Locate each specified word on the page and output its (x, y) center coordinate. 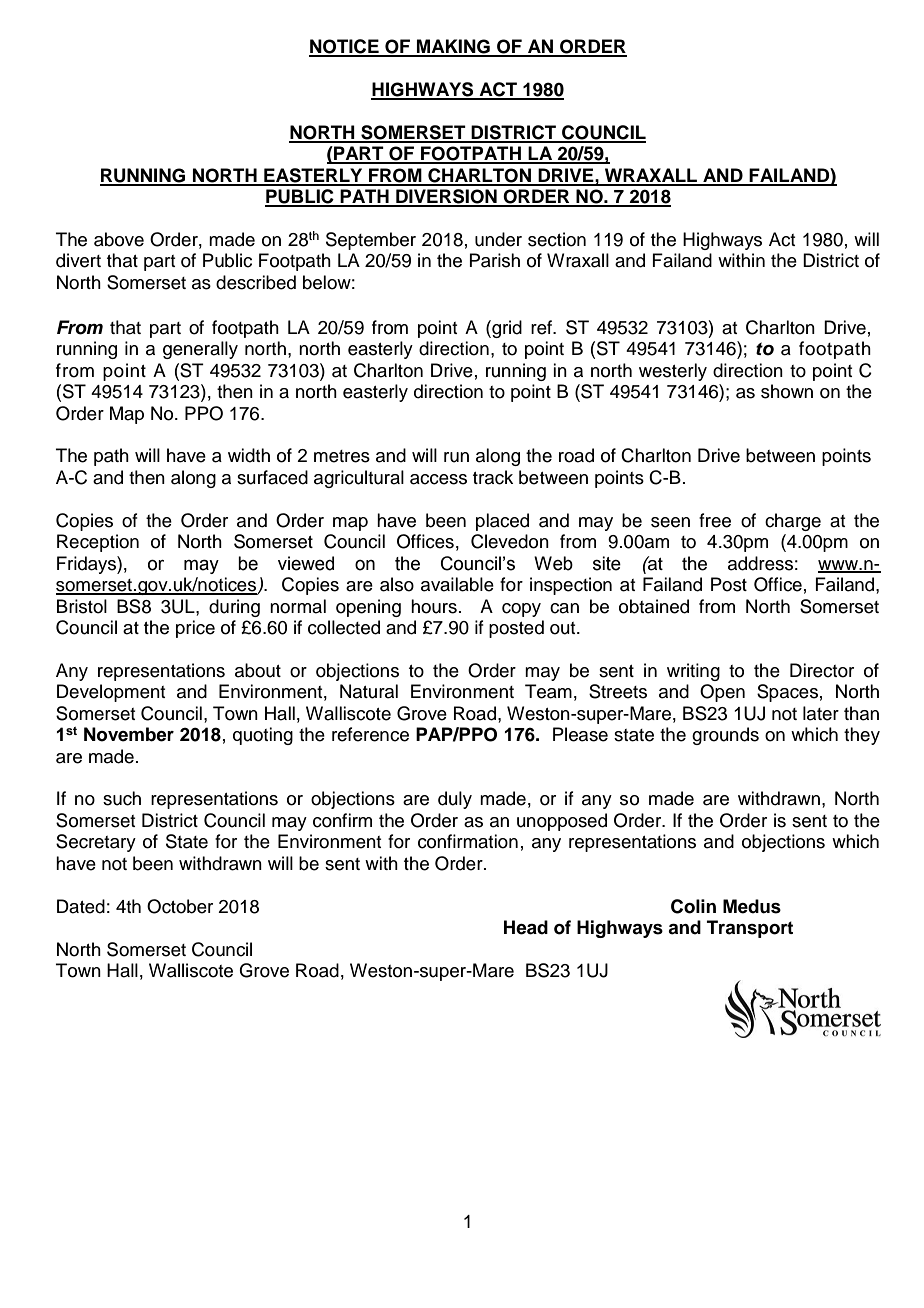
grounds (725, 736)
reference (370, 734)
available (457, 584)
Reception (98, 543)
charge (793, 522)
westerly (673, 372)
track (493, 477)
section (557, 239)
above (119, 239)
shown (787, 391)
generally (200, 350)
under (498, 239)
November (129, 734)
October (180, 906)
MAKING (453, 47)
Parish (494, 260)
